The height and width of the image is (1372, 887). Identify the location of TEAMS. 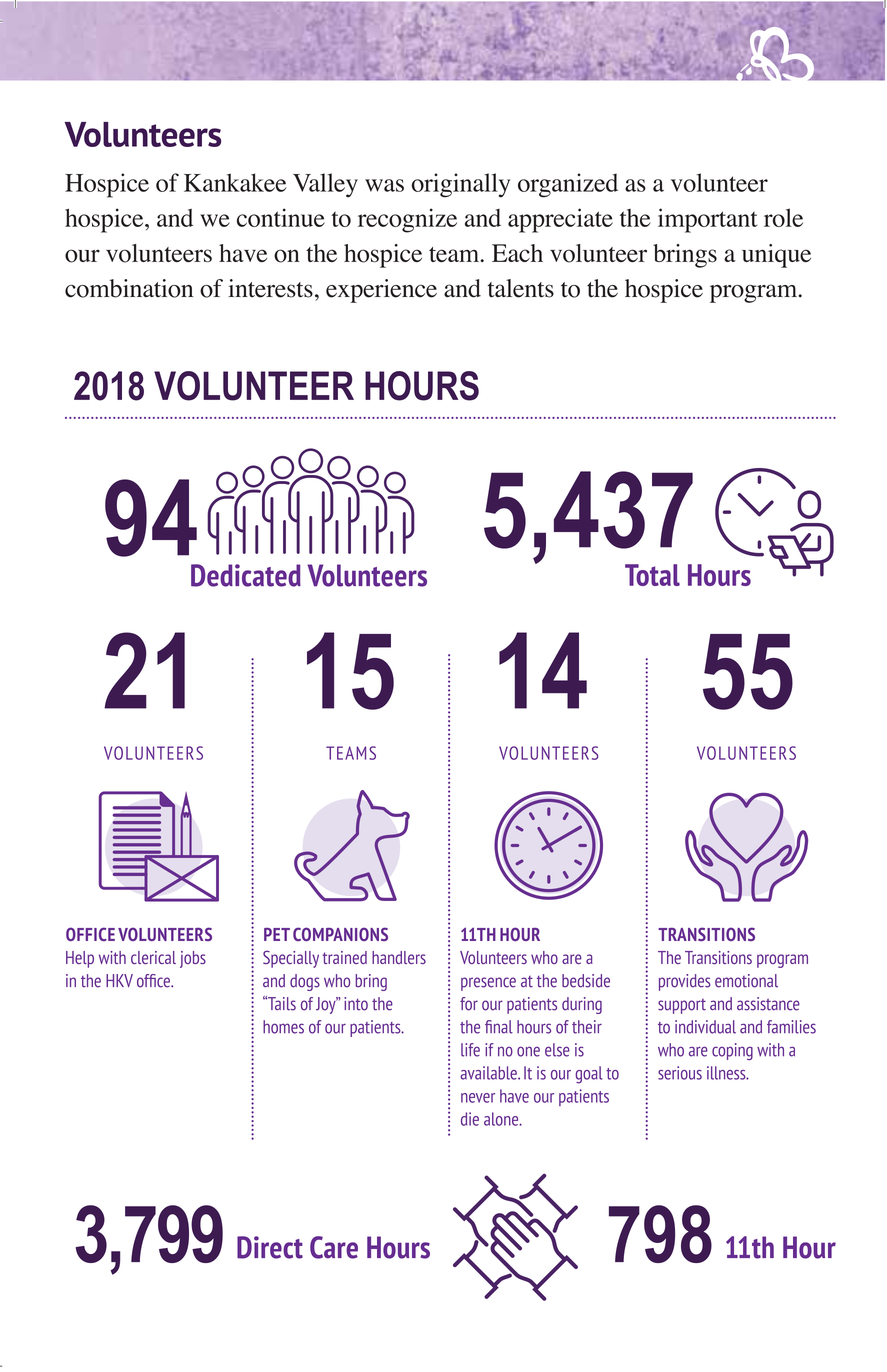
(351, 753).
